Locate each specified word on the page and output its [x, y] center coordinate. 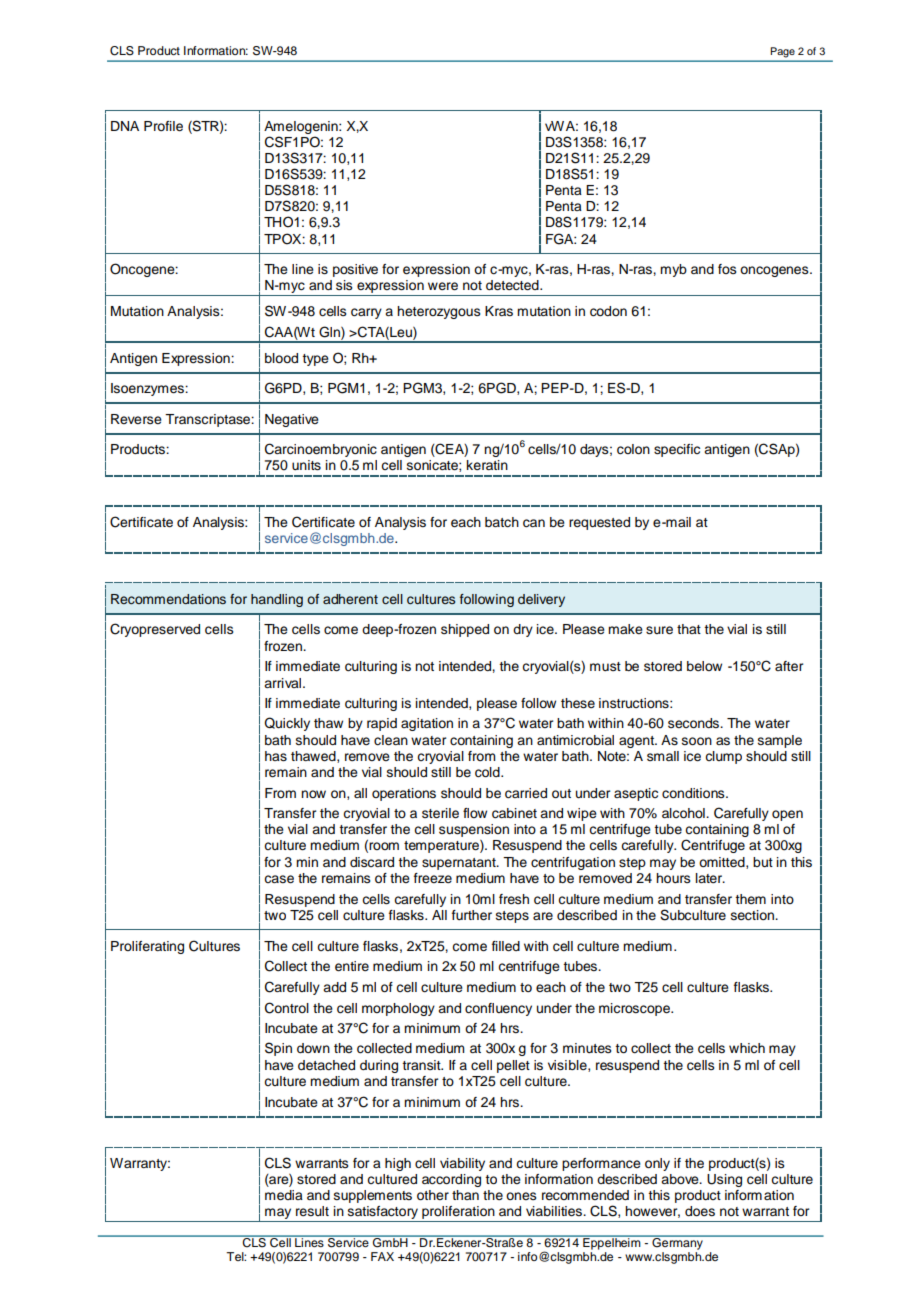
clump [723, 757]
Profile [163, 126]
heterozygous [439, 312]
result [312, 1211]
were [443, 286]
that [689, 629]
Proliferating [147, 947]
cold [488, 772]
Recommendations [168, 599]
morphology [398, 1009]
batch [502, 522]
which [747, 1048]
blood [281, 358]
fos [727, 269]
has [276, 756]
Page [783, 52]
